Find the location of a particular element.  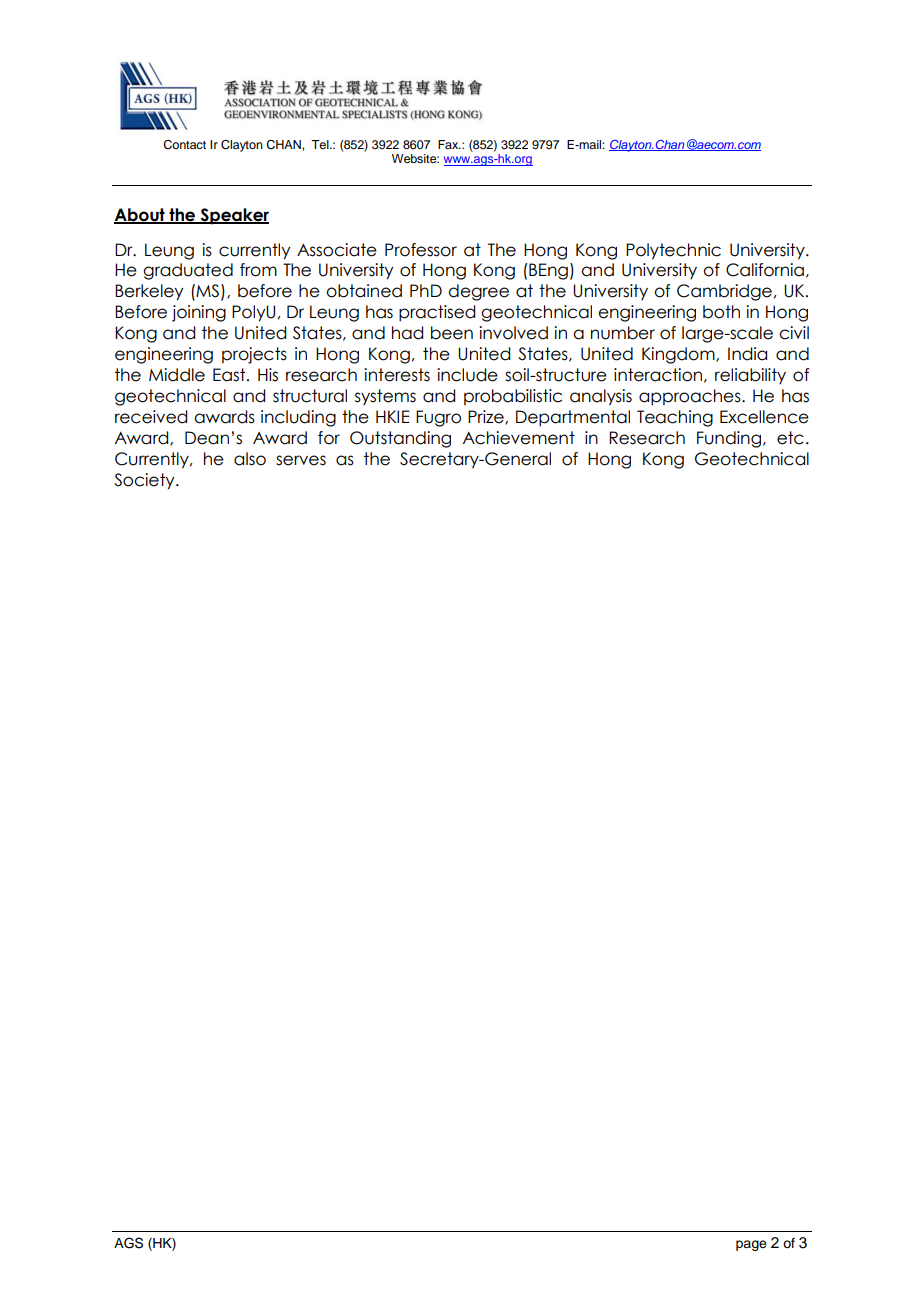

Prize is located at coordinates (487, 417).
